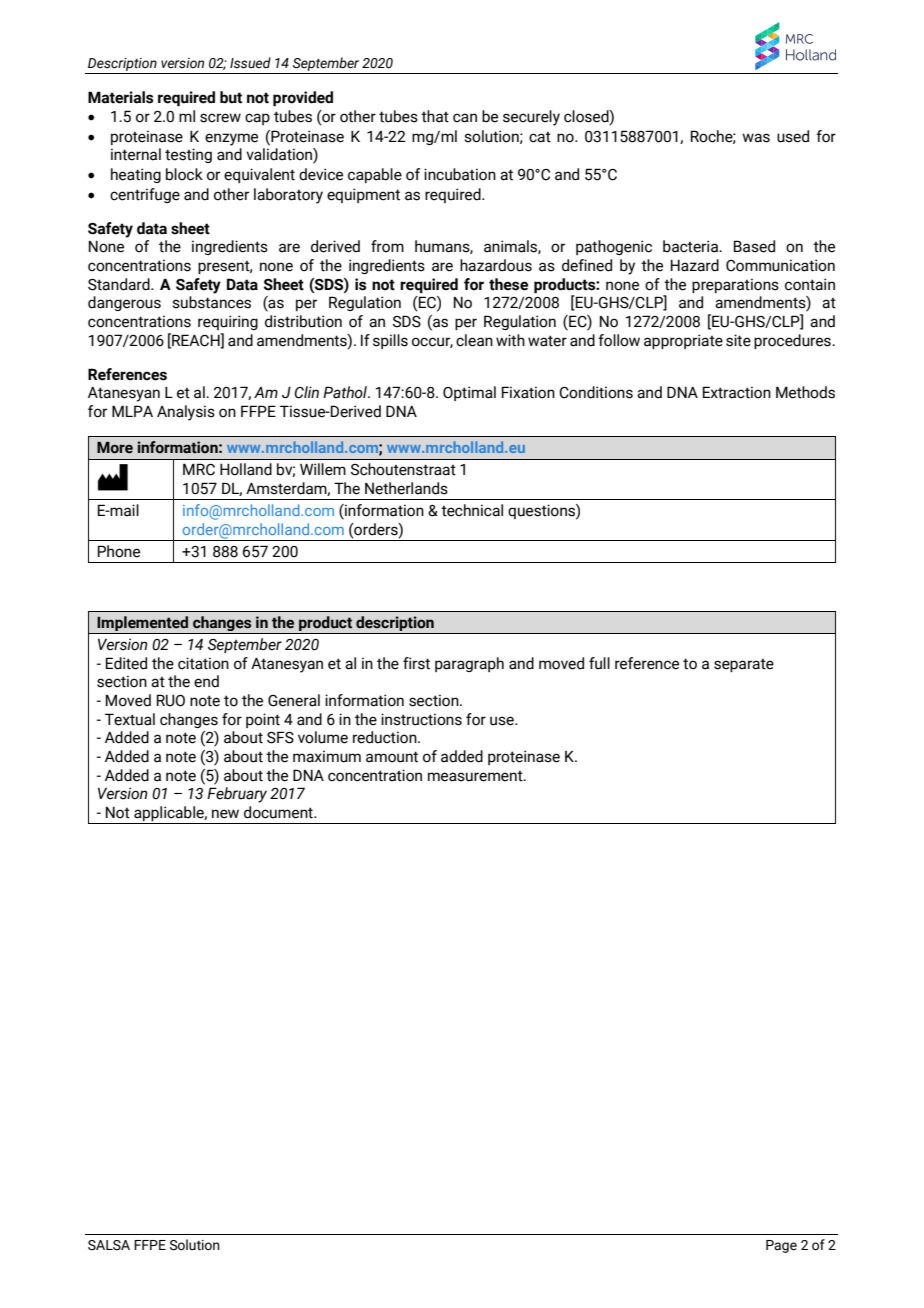 The width and height of the screenshot is (924, 1308). What do you see at coordinates (109, 1245) in the screenshot?
I see `SALSA` at bounding box center [109, 1245].
